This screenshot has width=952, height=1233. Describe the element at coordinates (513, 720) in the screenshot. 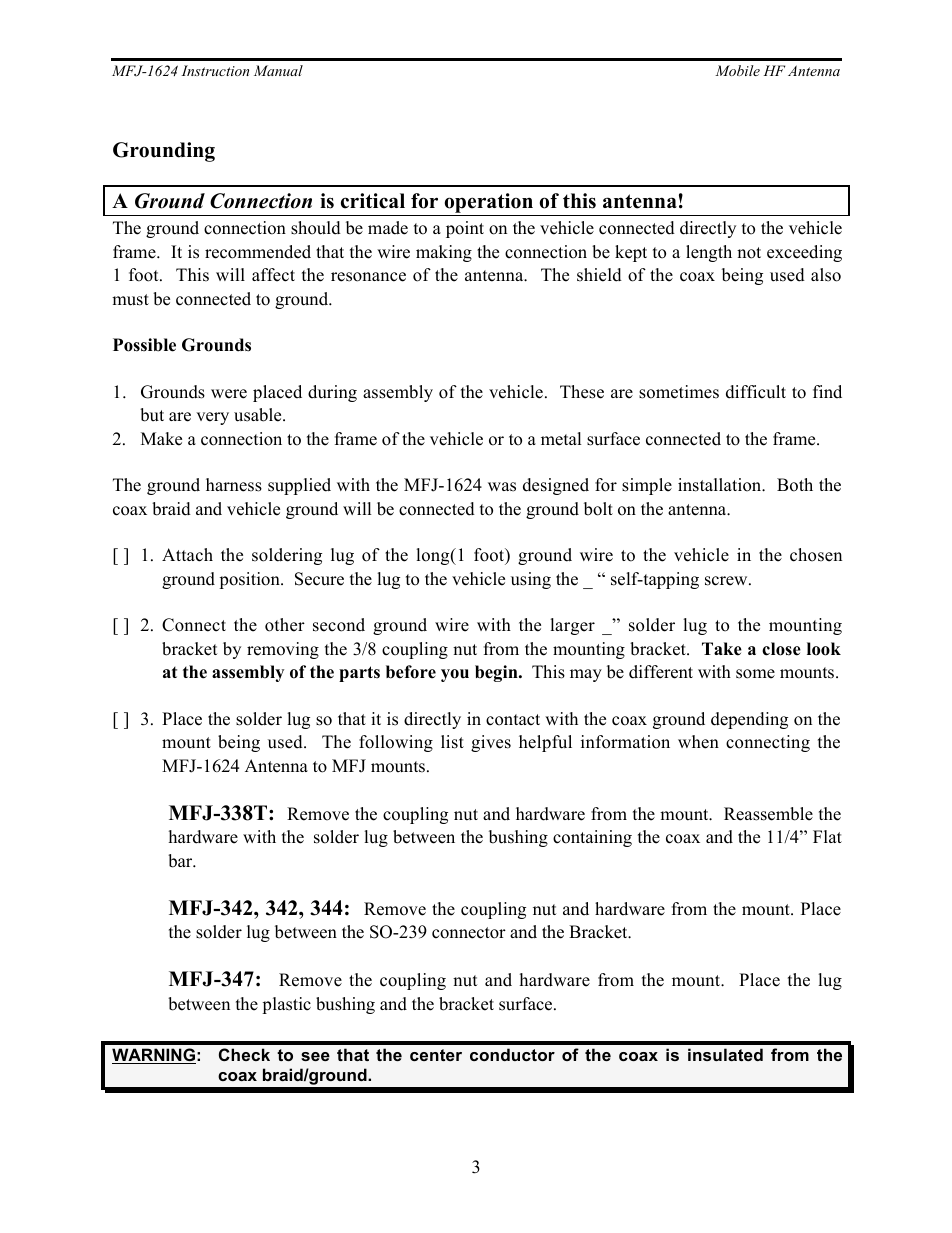

I see `contact` at that location.
